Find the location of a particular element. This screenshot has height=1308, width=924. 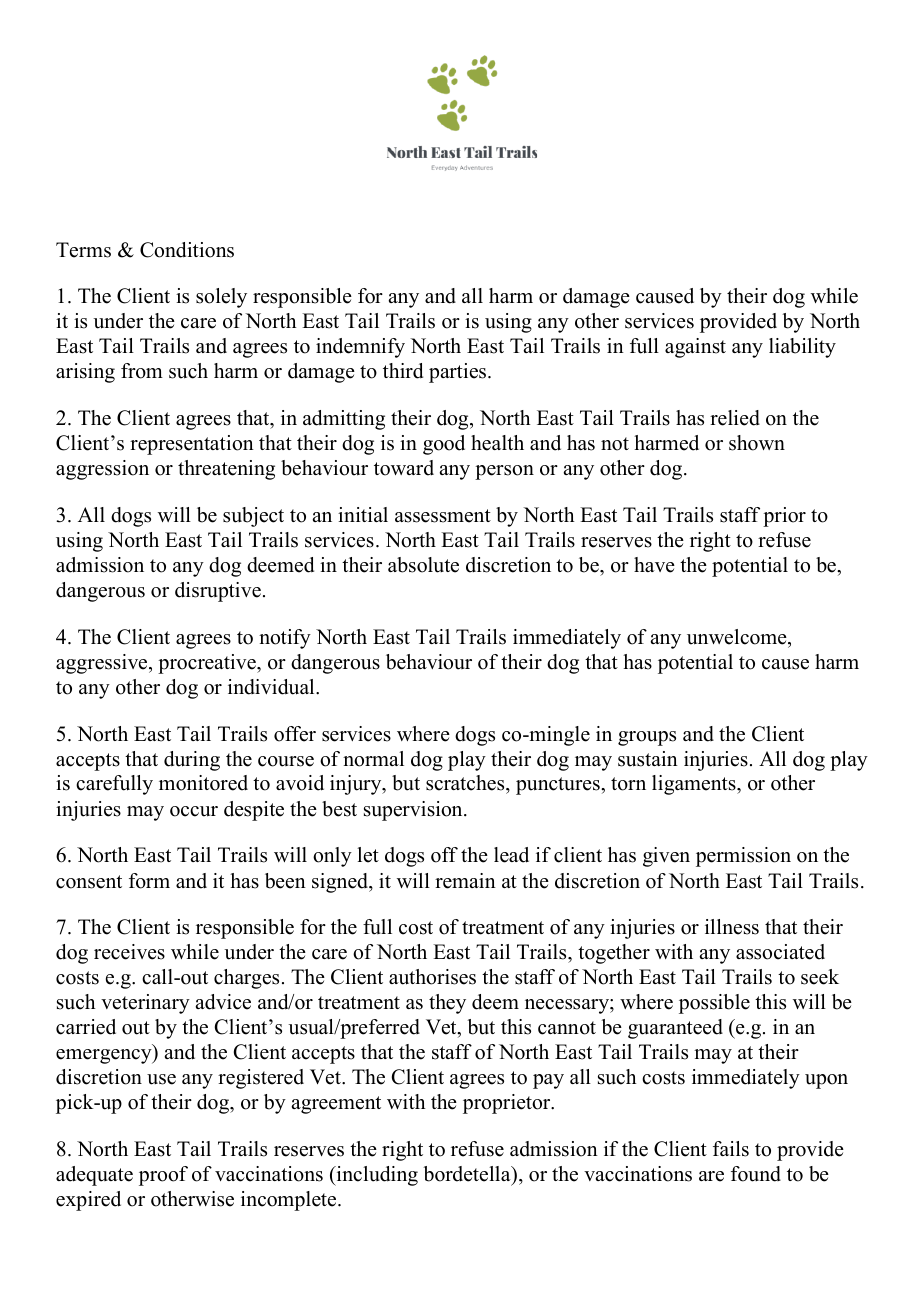

found is located at coordinates (756, 1174).
